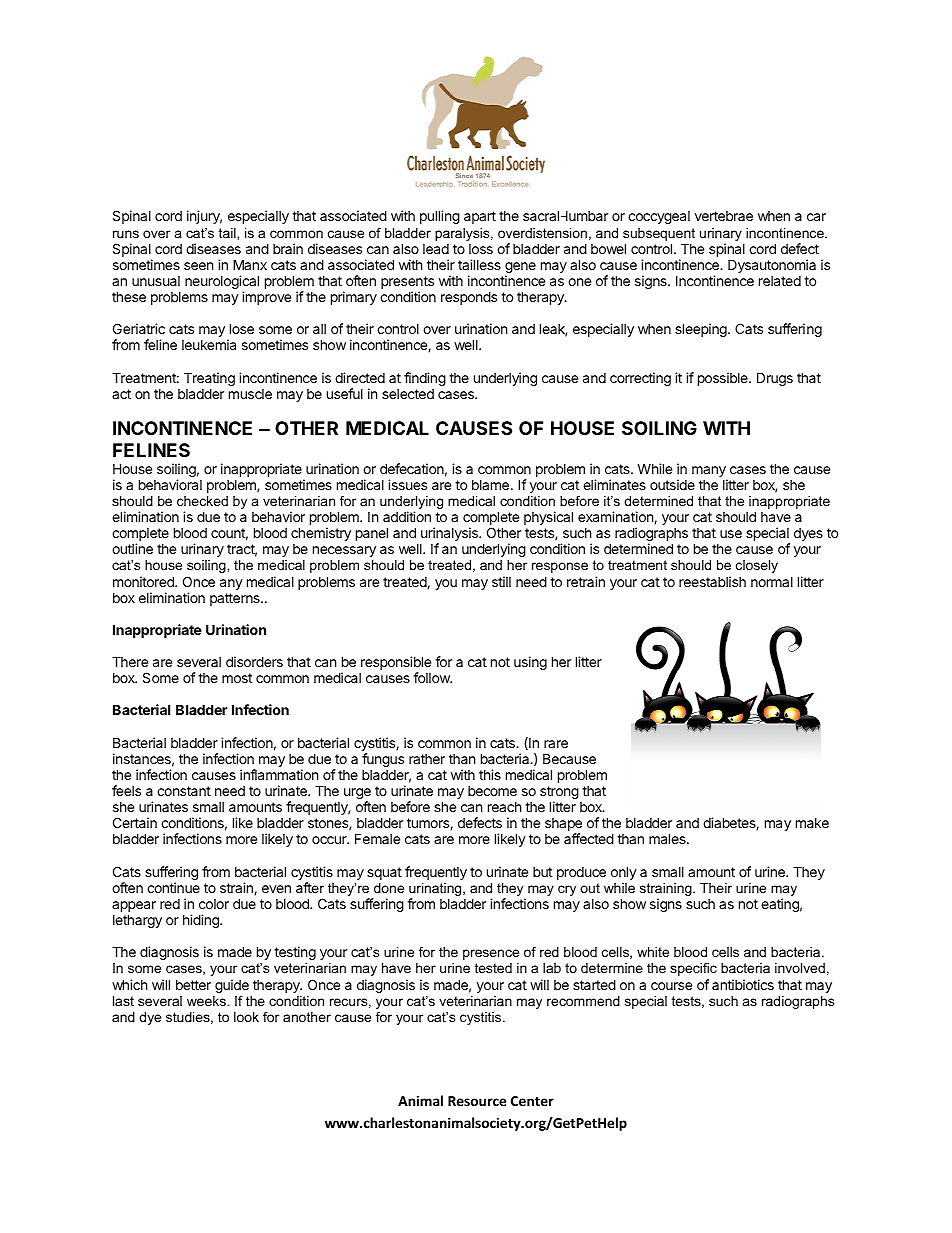 The width and height of the document is (952, 1233). Describe the element at coordinates (490, 485) in the document. I see `blame` at that location.
